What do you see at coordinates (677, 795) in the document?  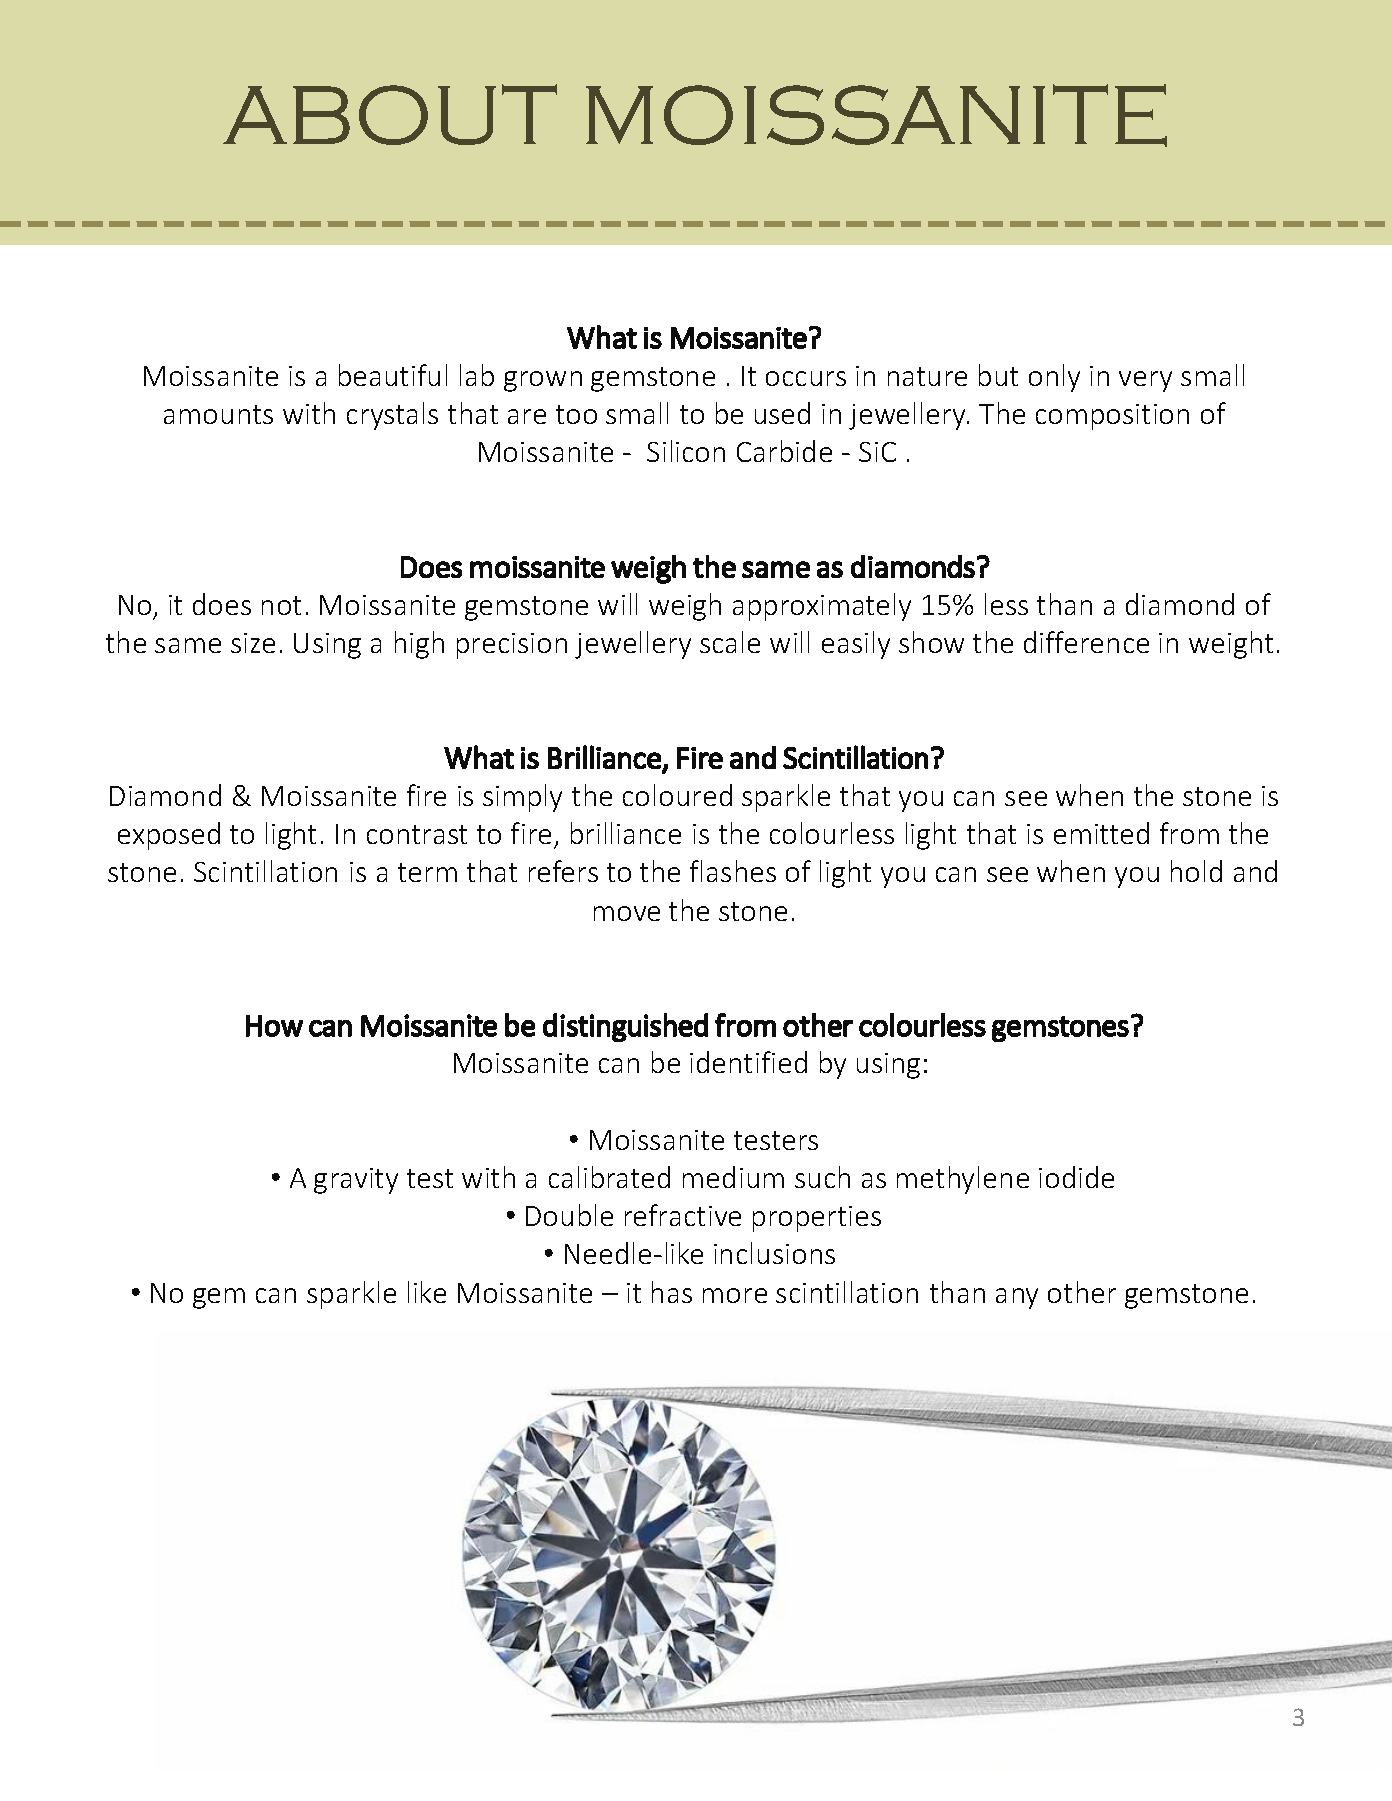 I see `coloured` at bounding box center [677, 795].
